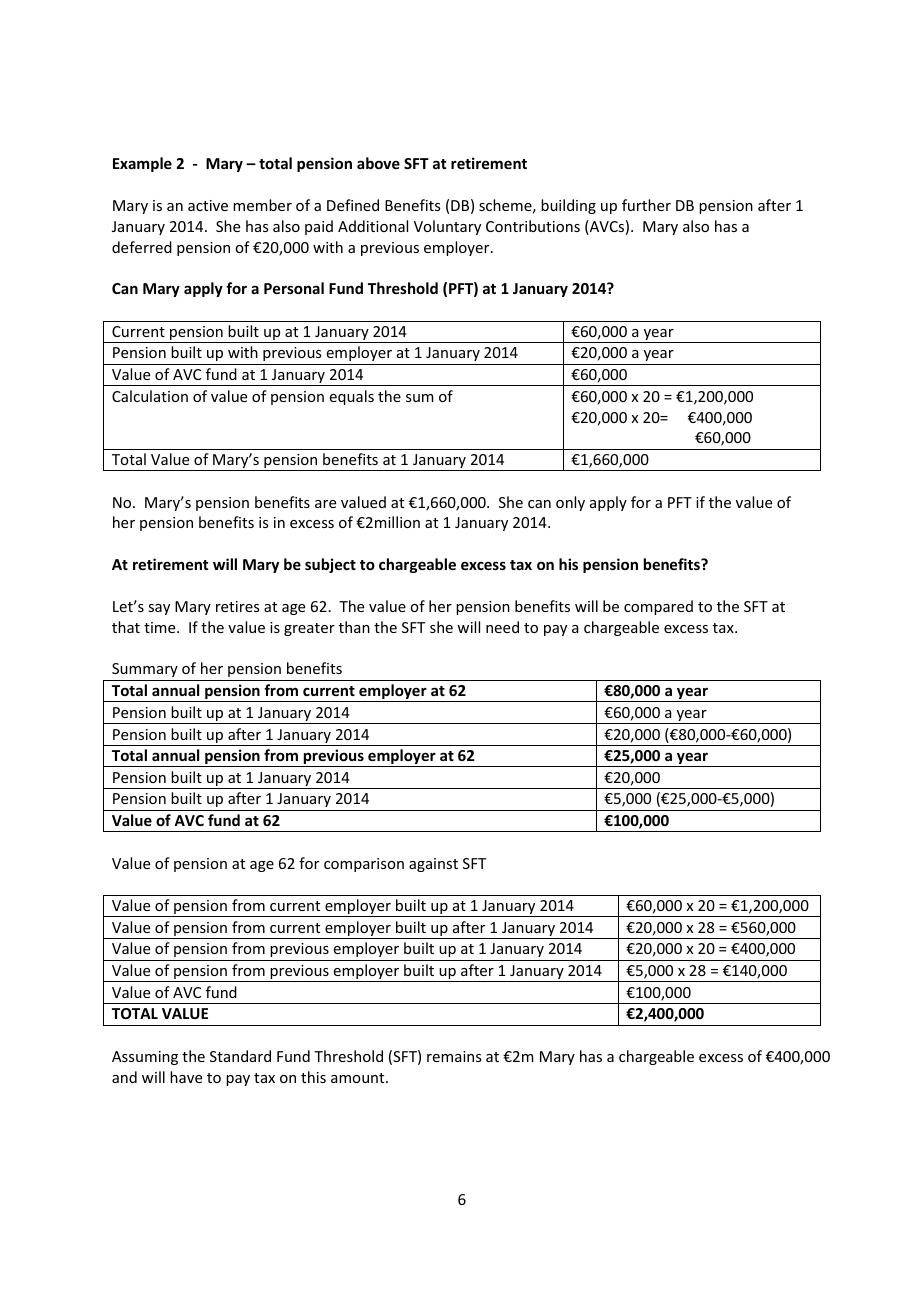 Image resolution: width=924 pixels, height=1308 pixels. I want to click on time, so click(161, 627).
